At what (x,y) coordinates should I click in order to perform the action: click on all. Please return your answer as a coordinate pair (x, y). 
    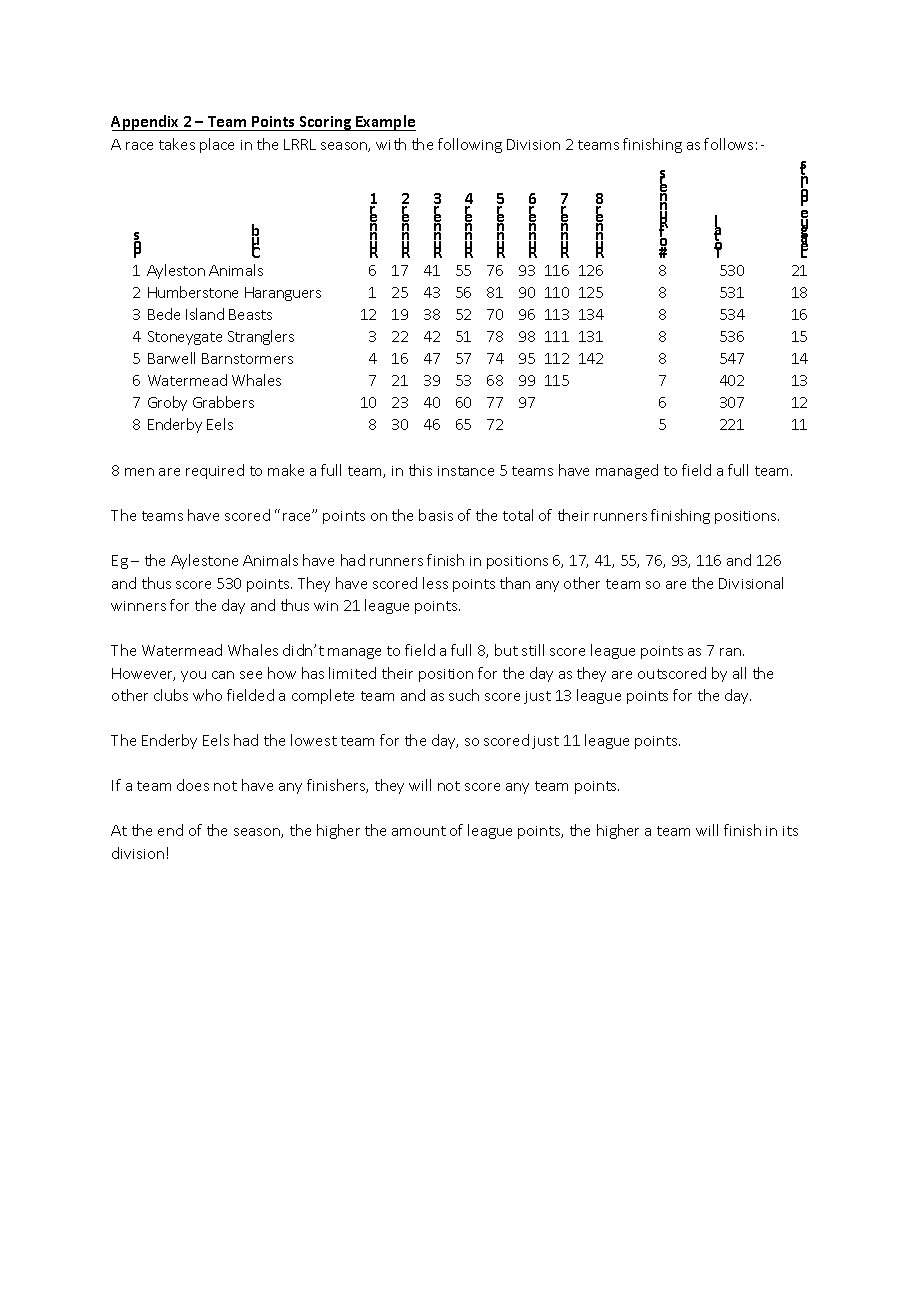
    Looking at the image, I should click on (739, 673).
